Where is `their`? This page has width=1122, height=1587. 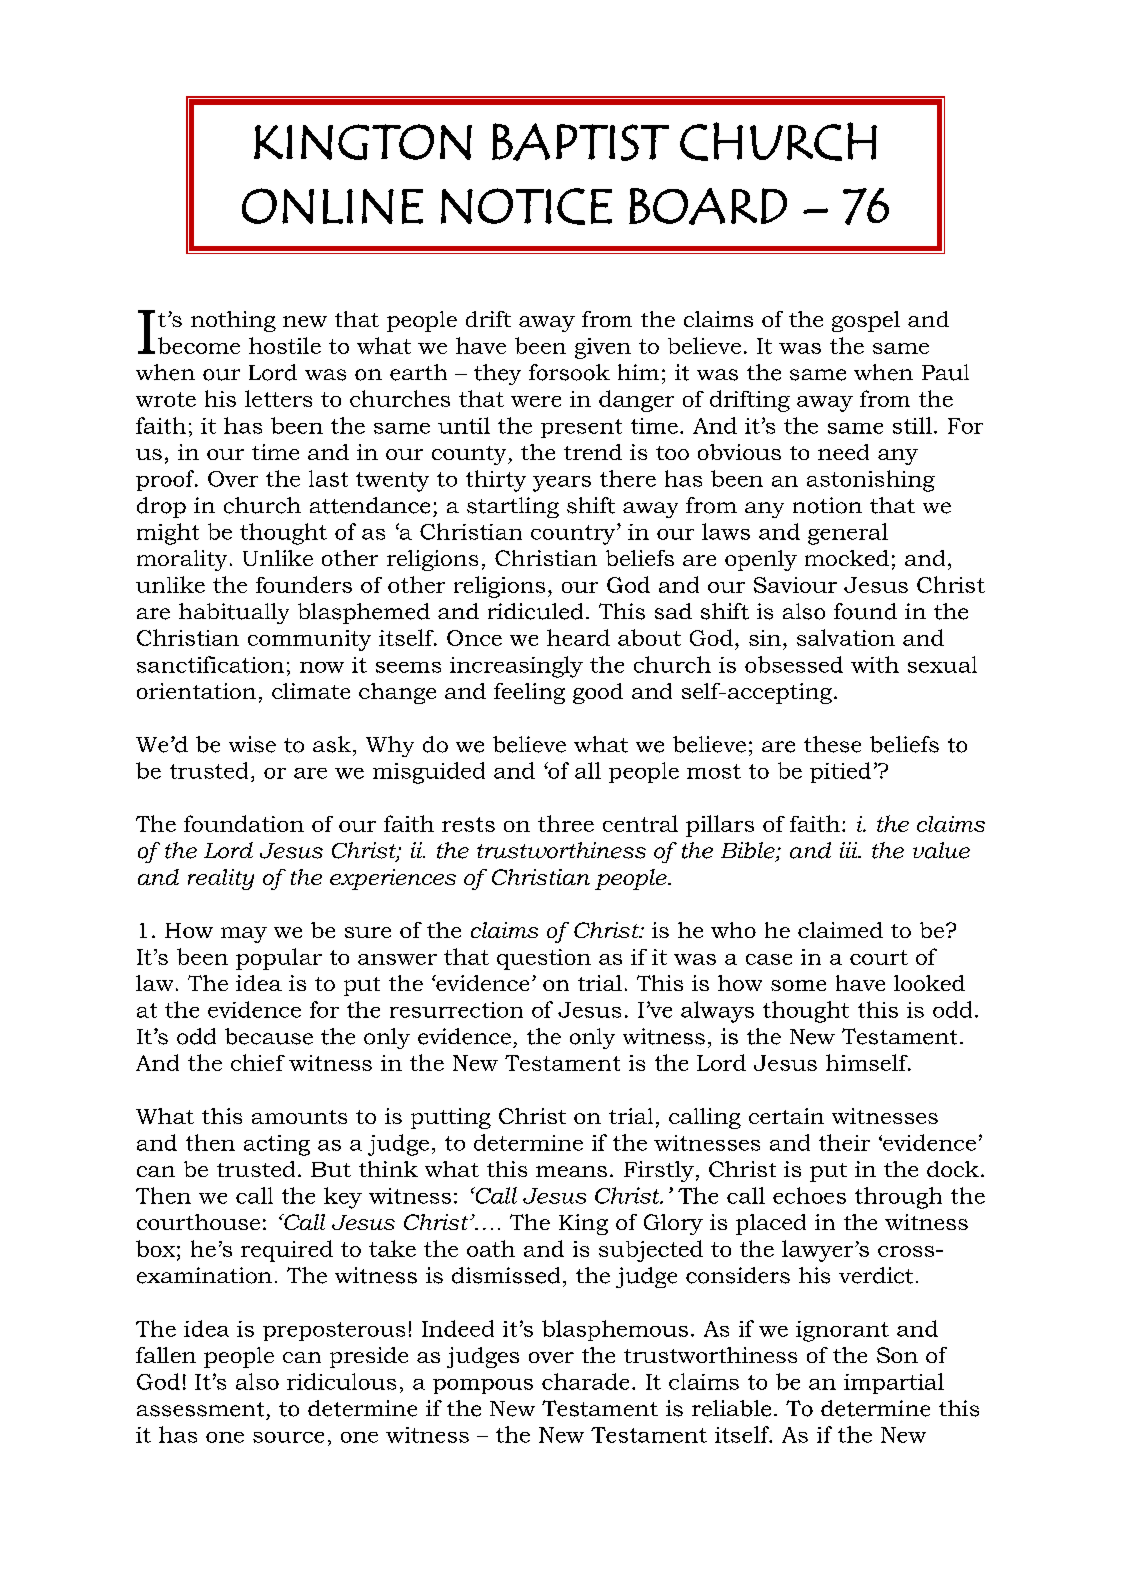
their is located at coordinates (844, 1142).
